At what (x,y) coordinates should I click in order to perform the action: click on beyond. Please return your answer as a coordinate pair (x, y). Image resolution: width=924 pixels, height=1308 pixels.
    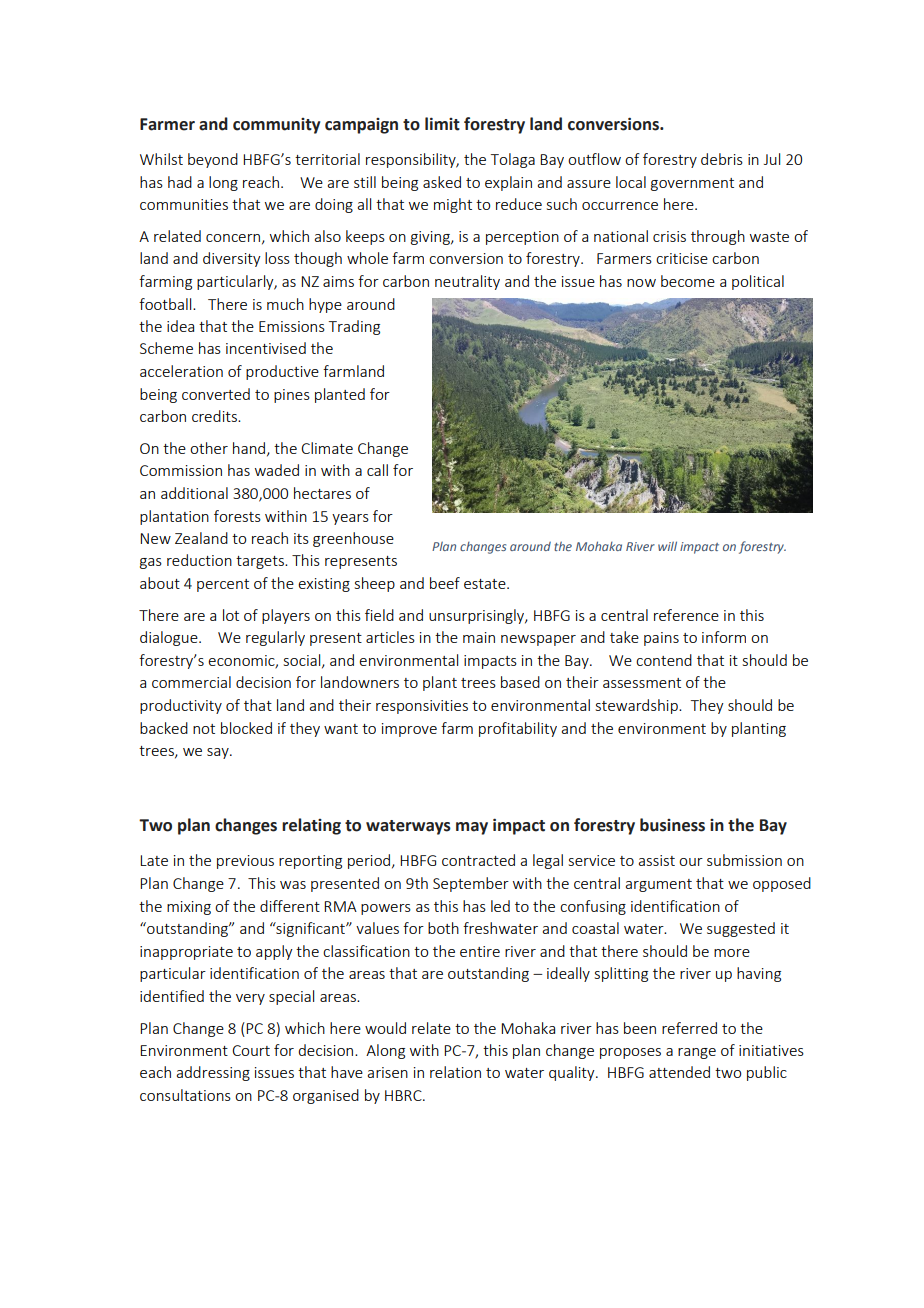
    Looking at the image, I should click on (213, 160).
